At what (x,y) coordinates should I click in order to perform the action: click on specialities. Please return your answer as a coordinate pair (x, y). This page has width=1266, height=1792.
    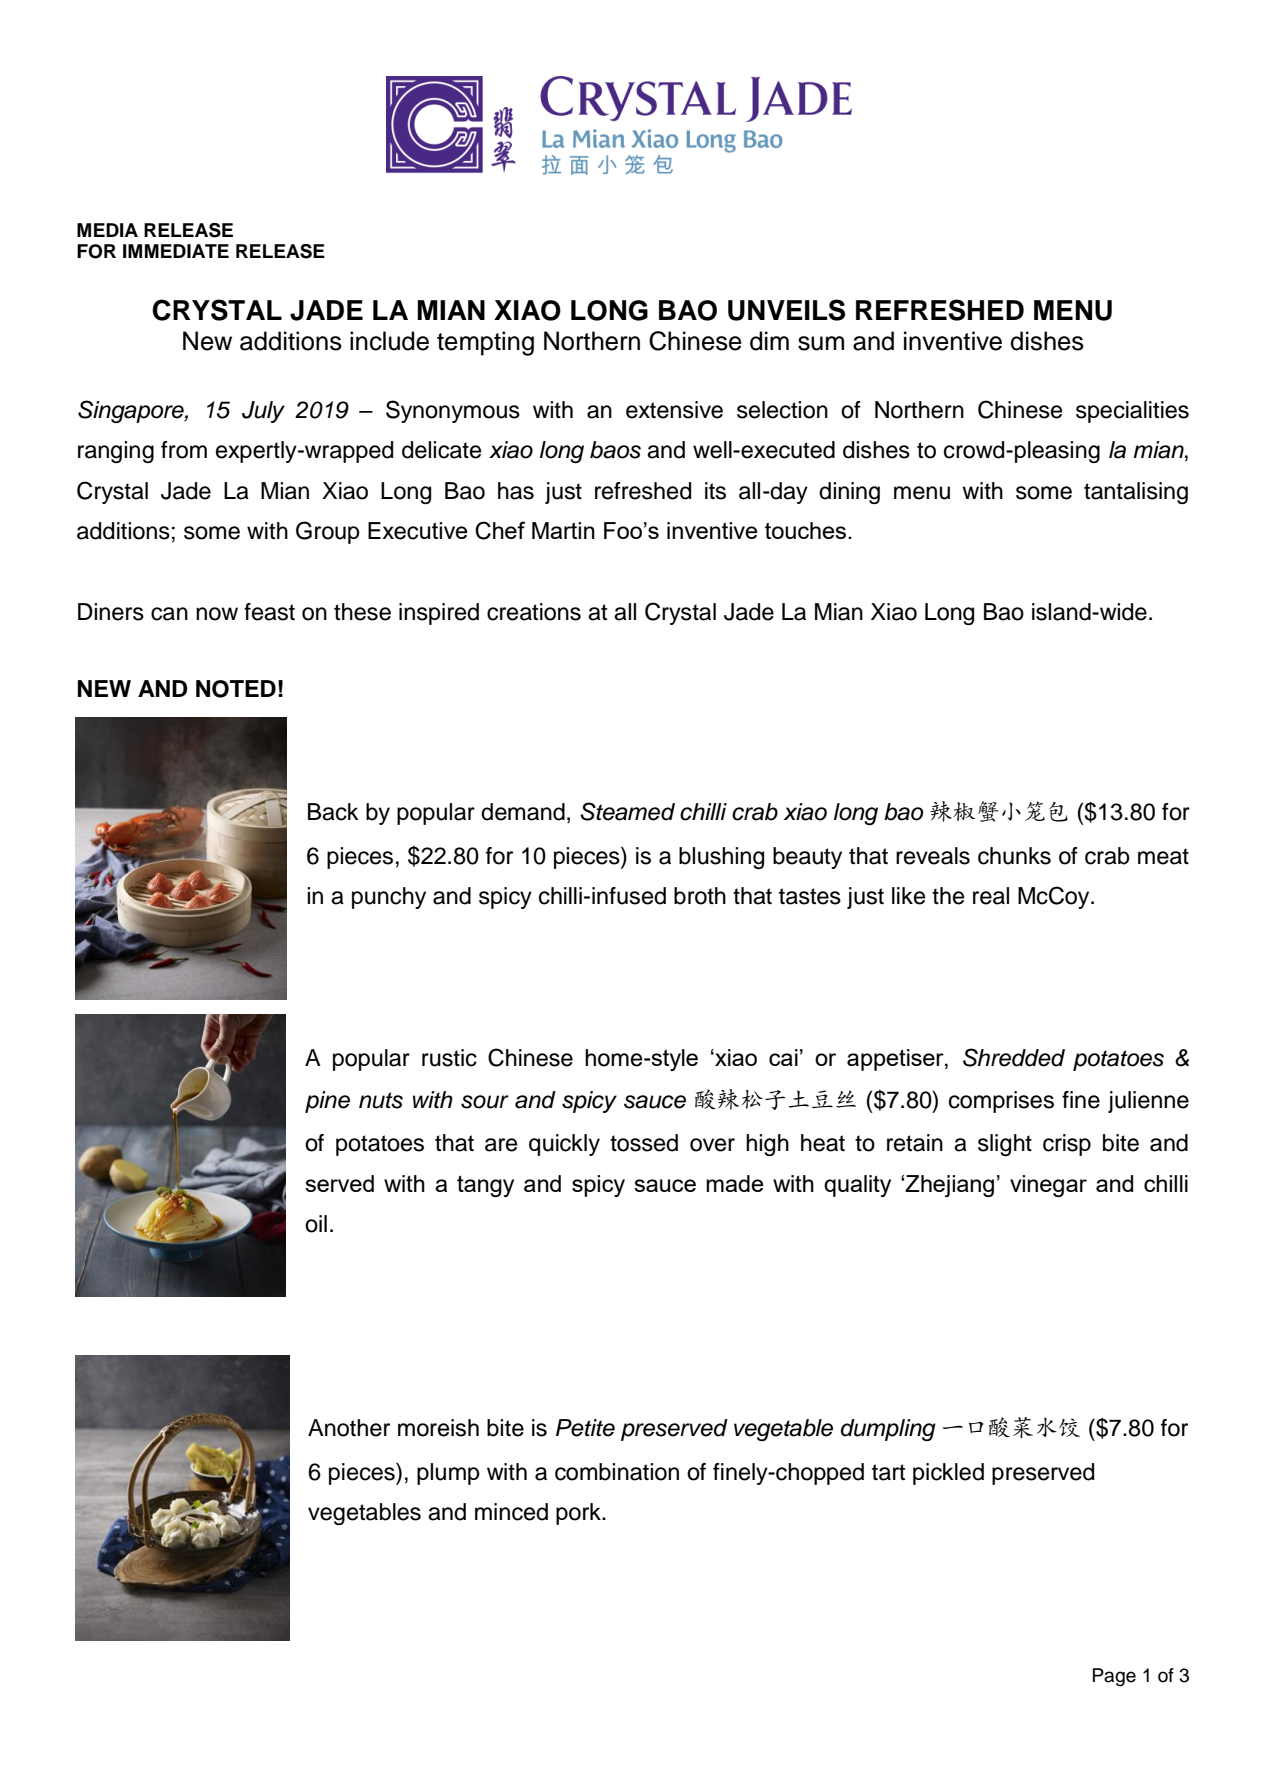
    Looking at the image, I should click on (1132, 412).
